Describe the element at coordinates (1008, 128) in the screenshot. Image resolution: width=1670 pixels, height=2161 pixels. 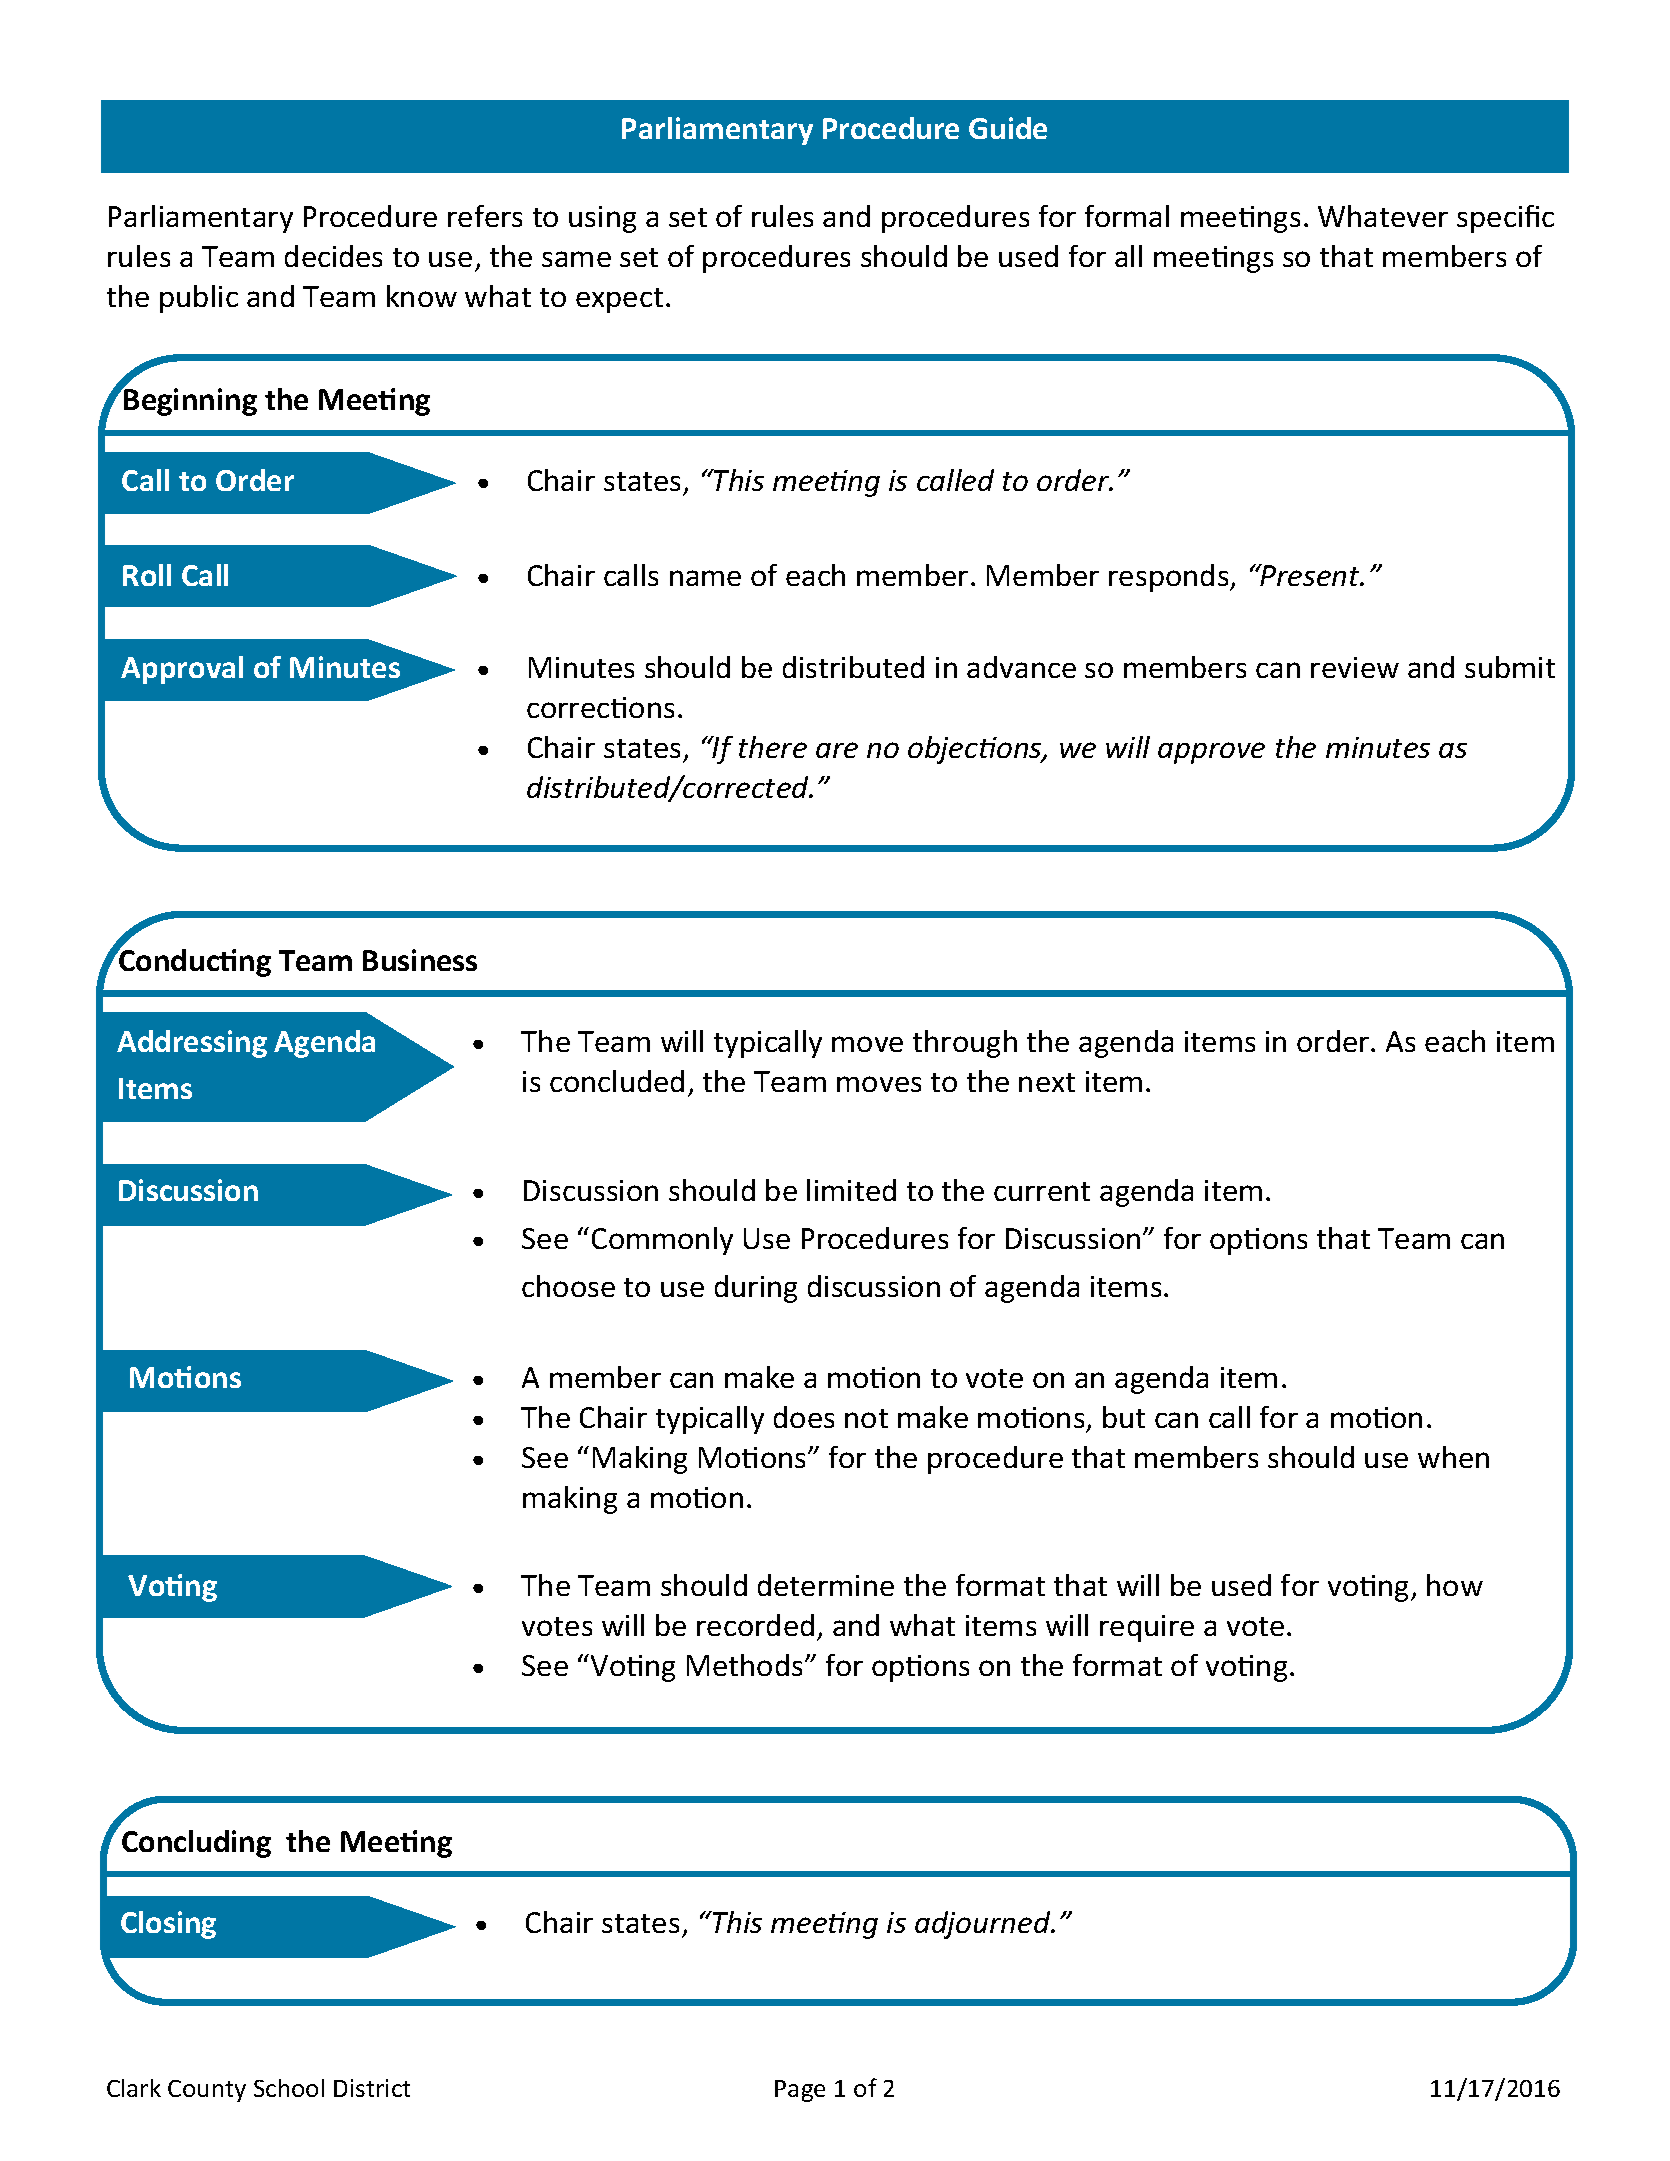
I see `Guide` at that location.
